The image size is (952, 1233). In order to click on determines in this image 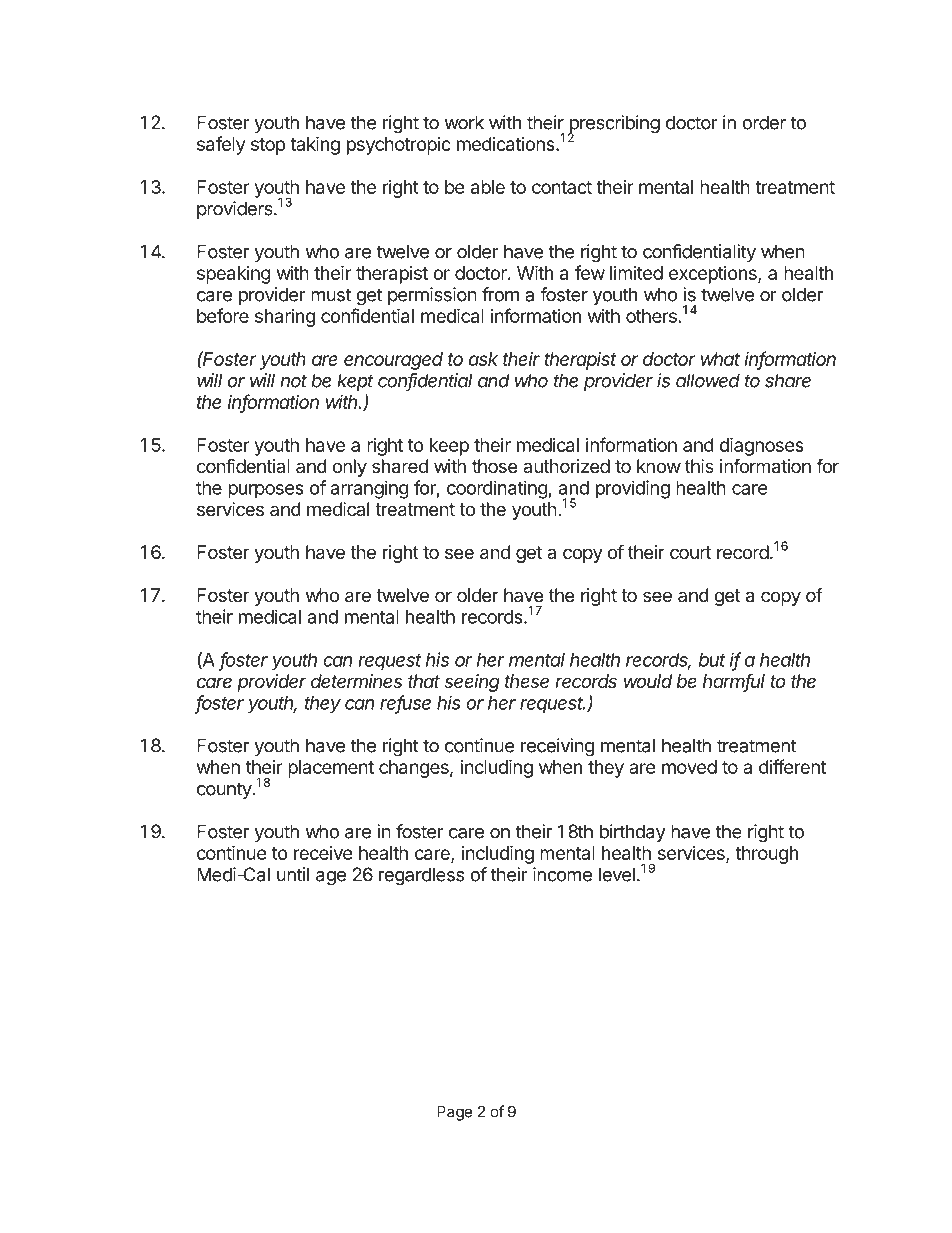, I will do `click(356, 681)`.
